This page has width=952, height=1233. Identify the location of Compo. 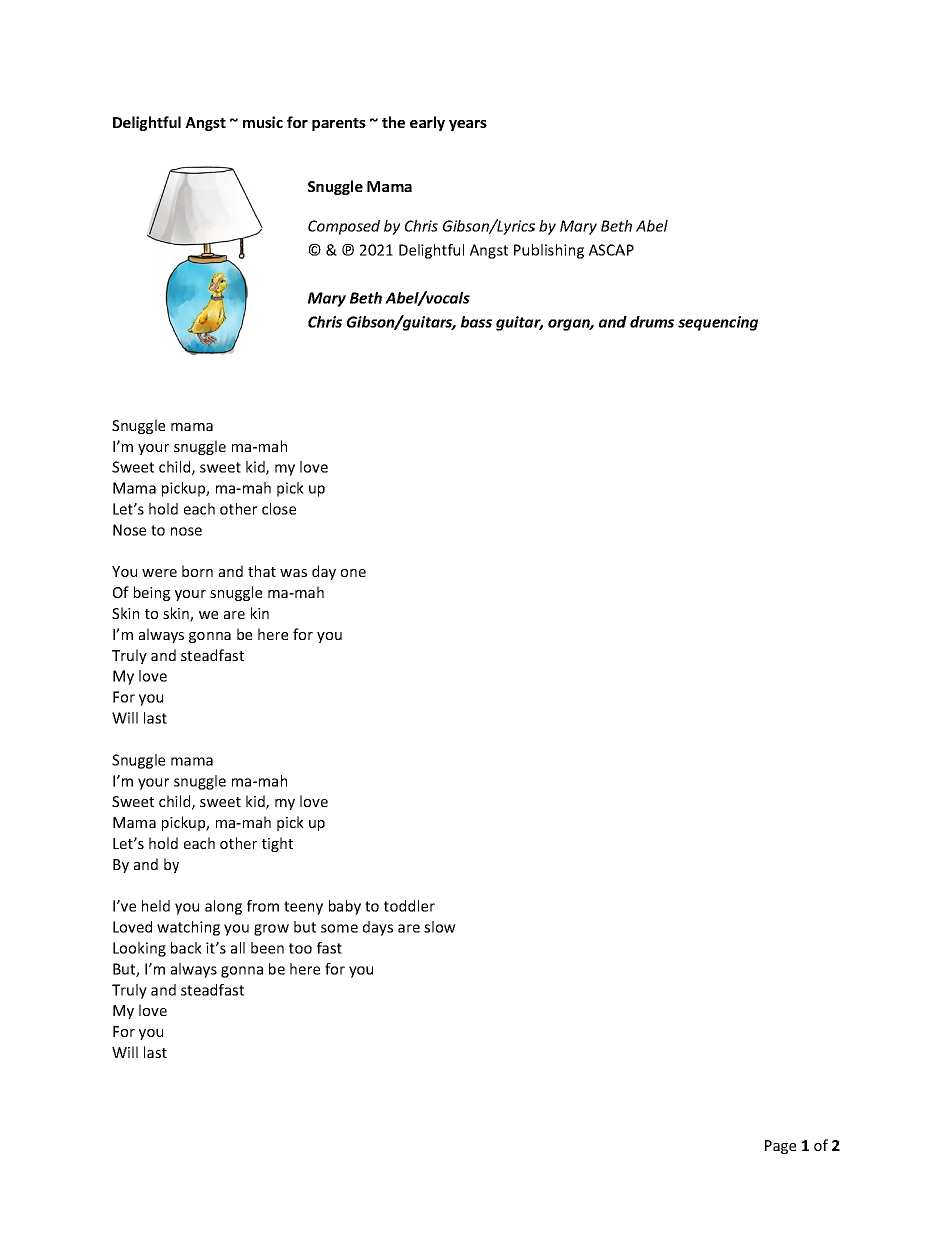
(333, 227).
